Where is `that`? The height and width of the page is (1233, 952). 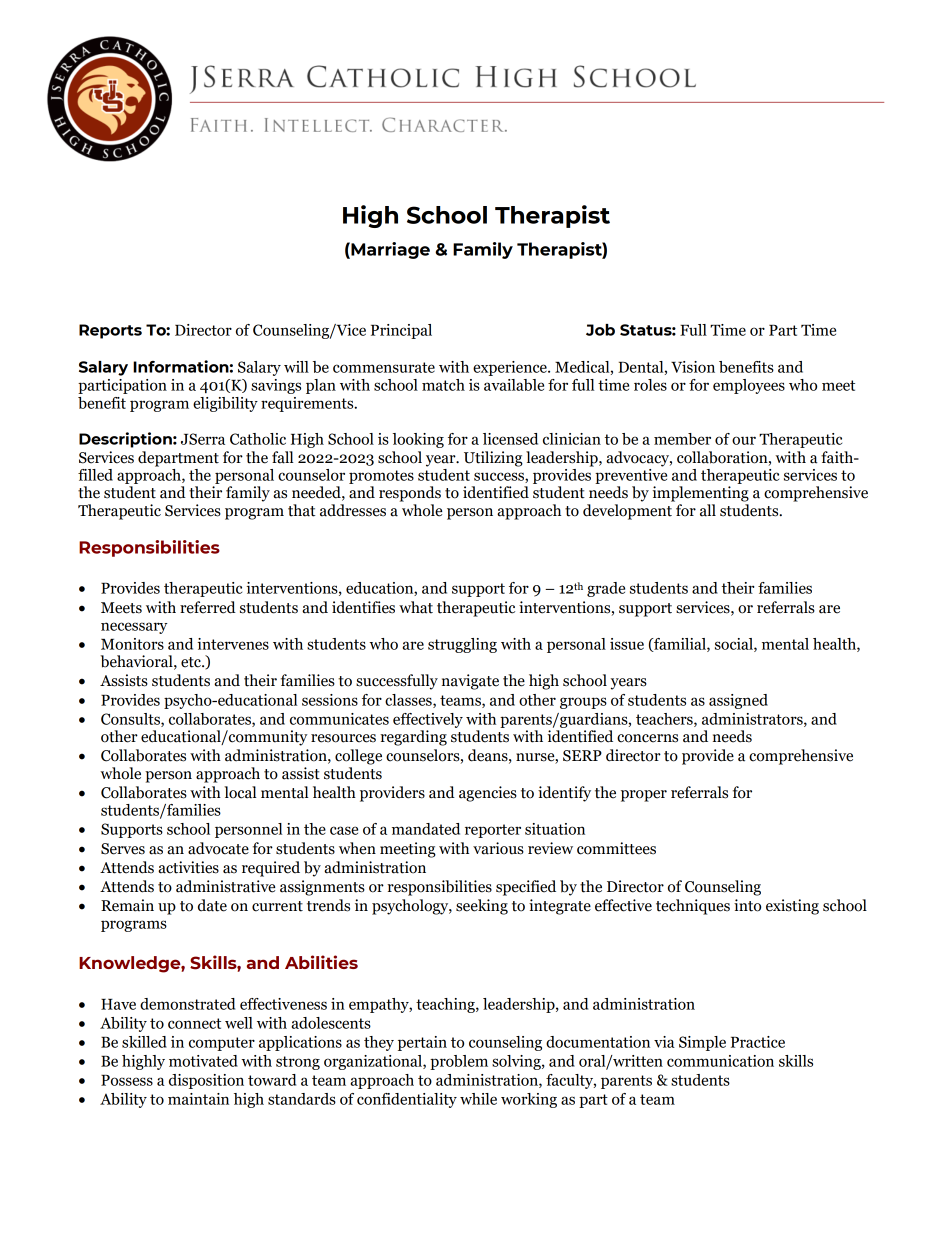 that is located at coordinates (301, 510).
